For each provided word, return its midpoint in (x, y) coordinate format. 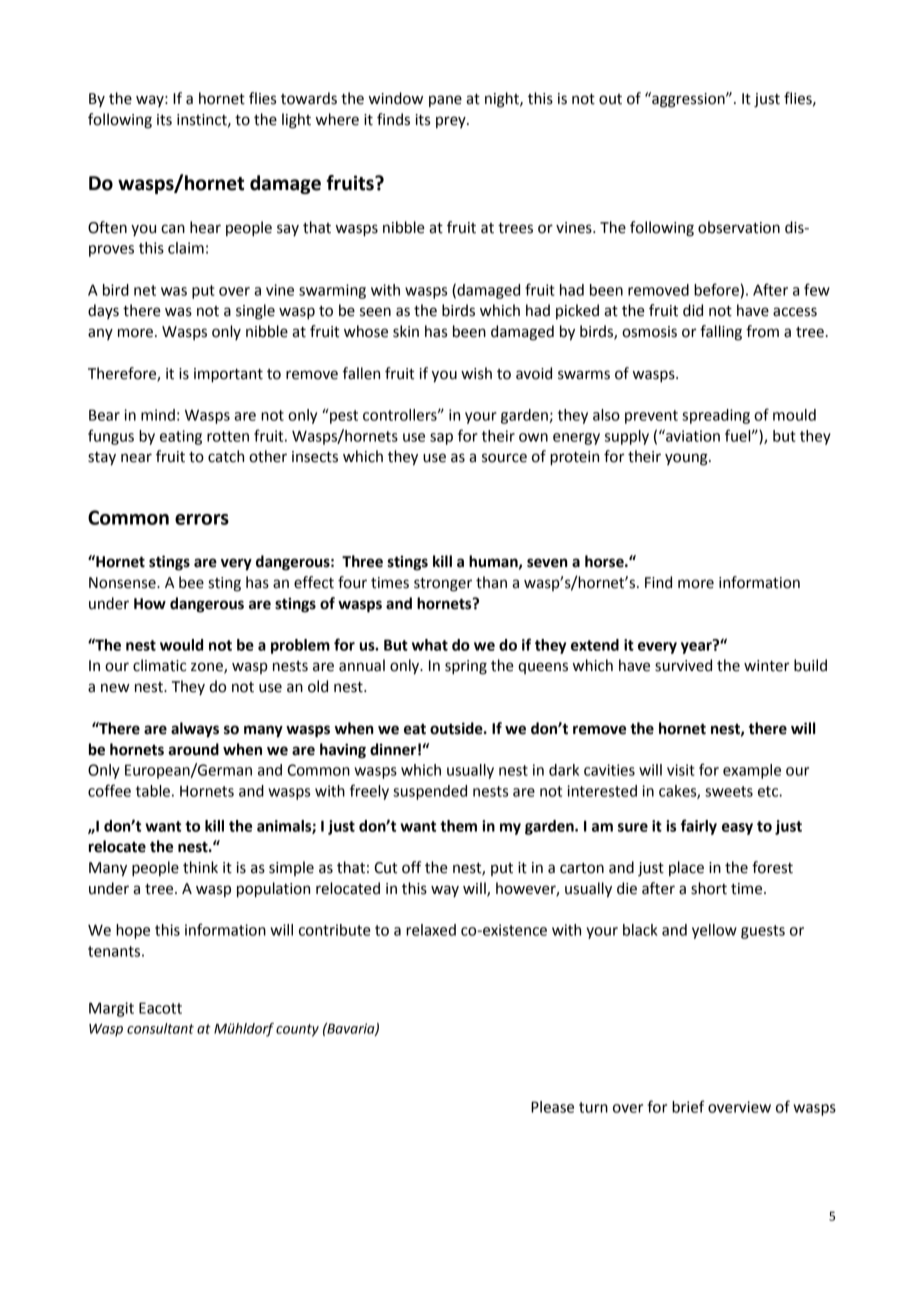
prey (452, 122)
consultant (160, 1028)
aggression (688, 100)
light (296, 121)
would (181, 645)
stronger (443, 585)
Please (552, 1107)
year (697, 647)
